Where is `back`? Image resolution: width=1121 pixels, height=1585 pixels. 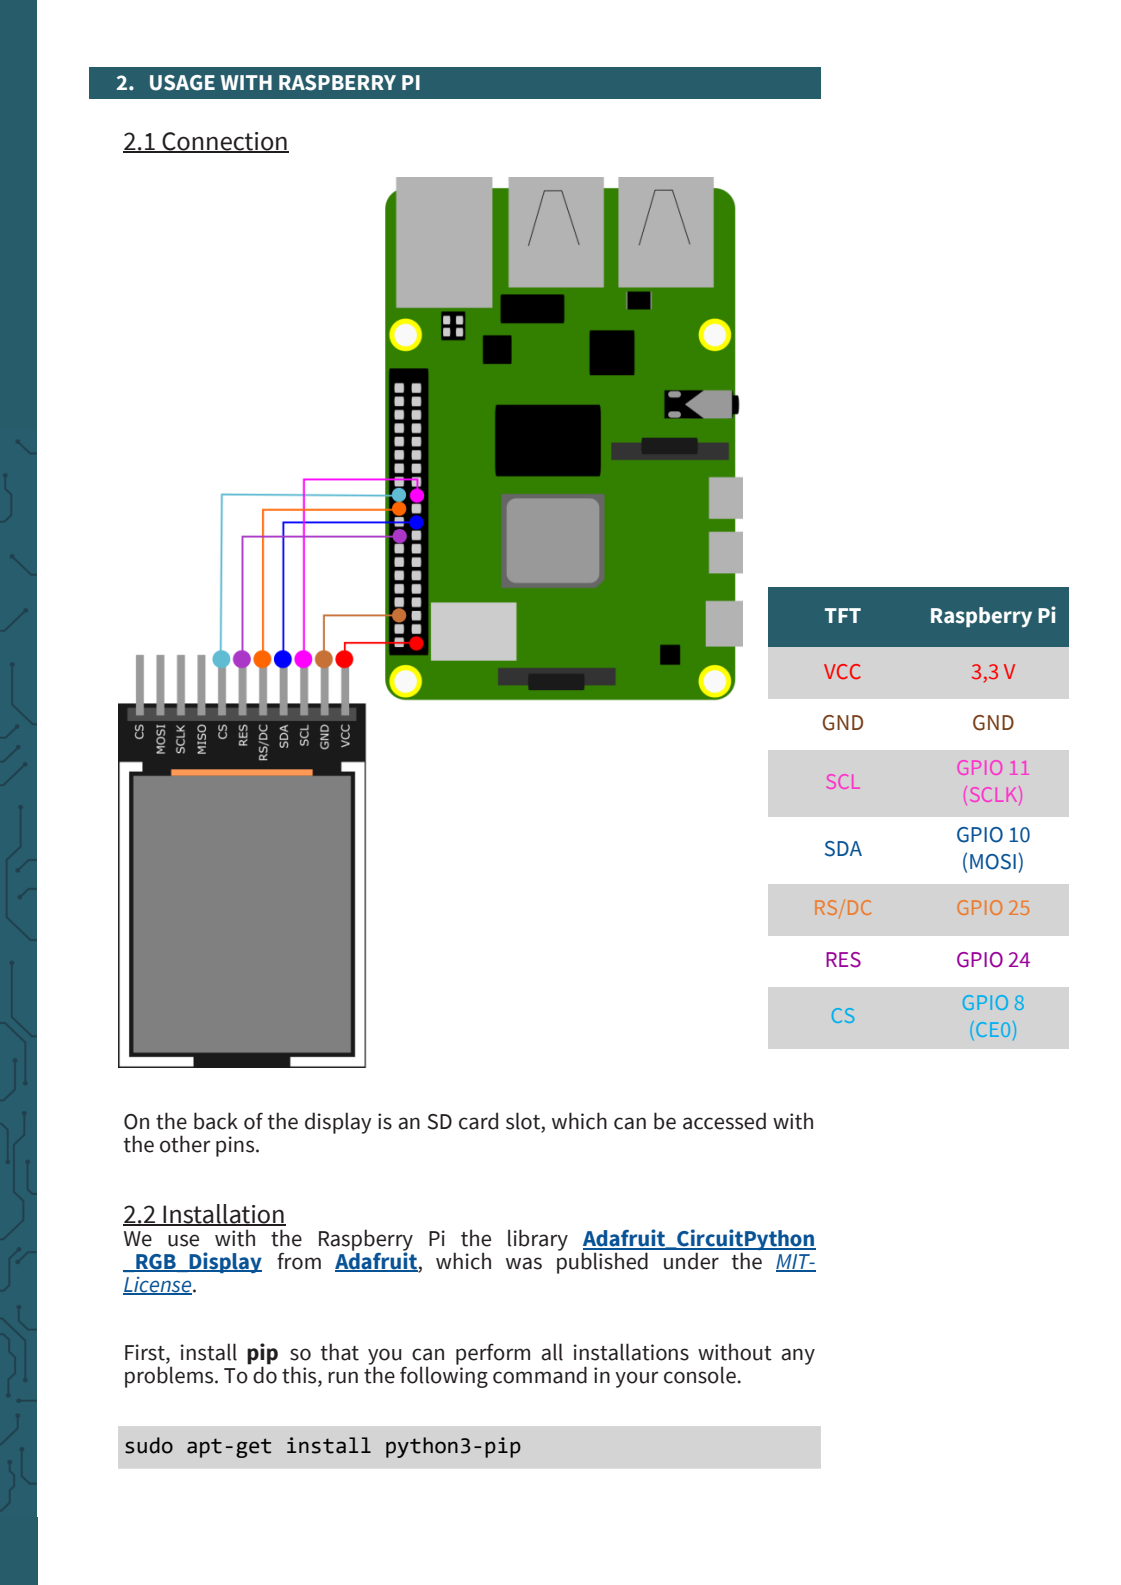 back is located at coordinates (216, 1121).
